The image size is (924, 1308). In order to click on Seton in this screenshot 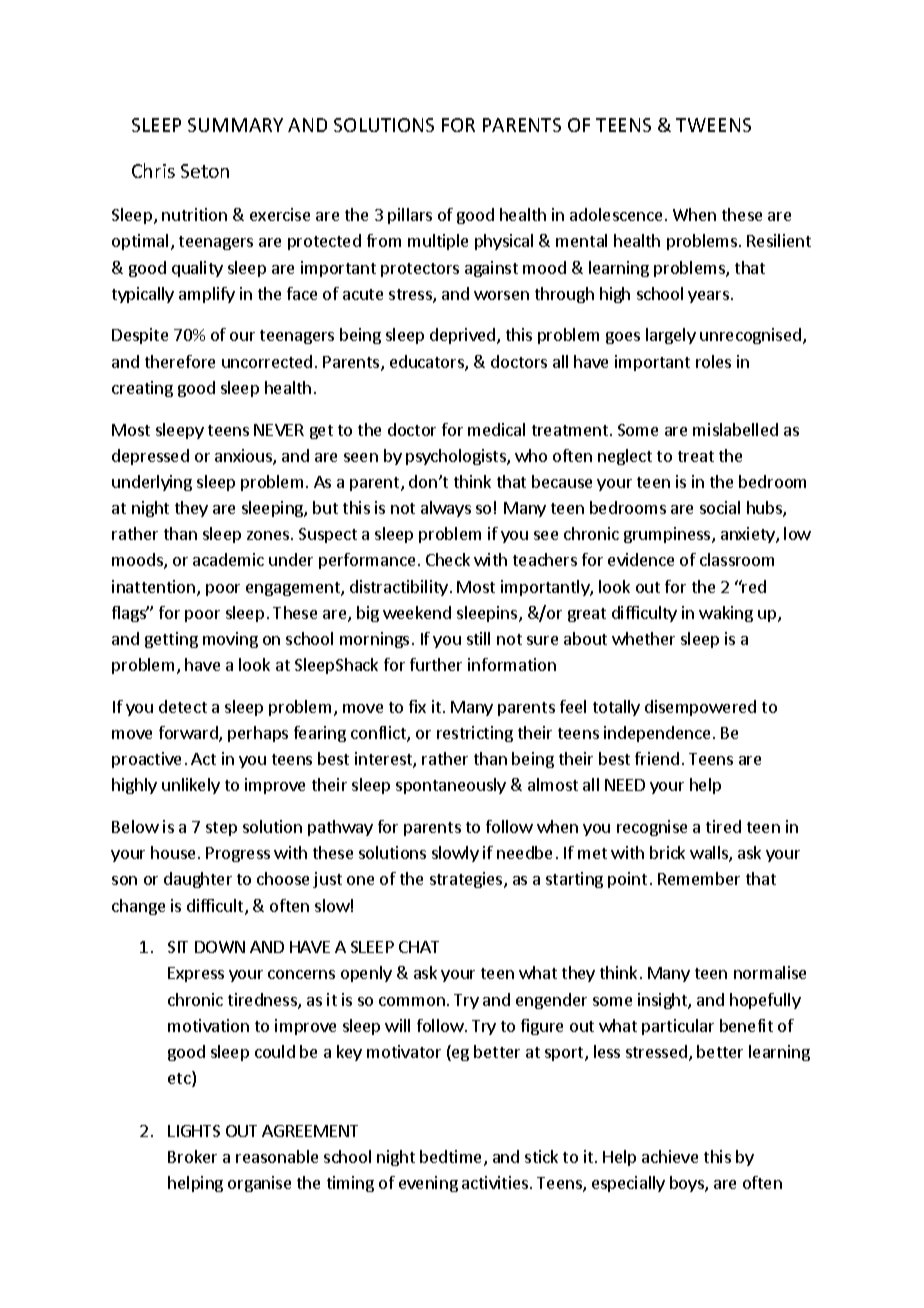, I will do `click(205, 171)`.
